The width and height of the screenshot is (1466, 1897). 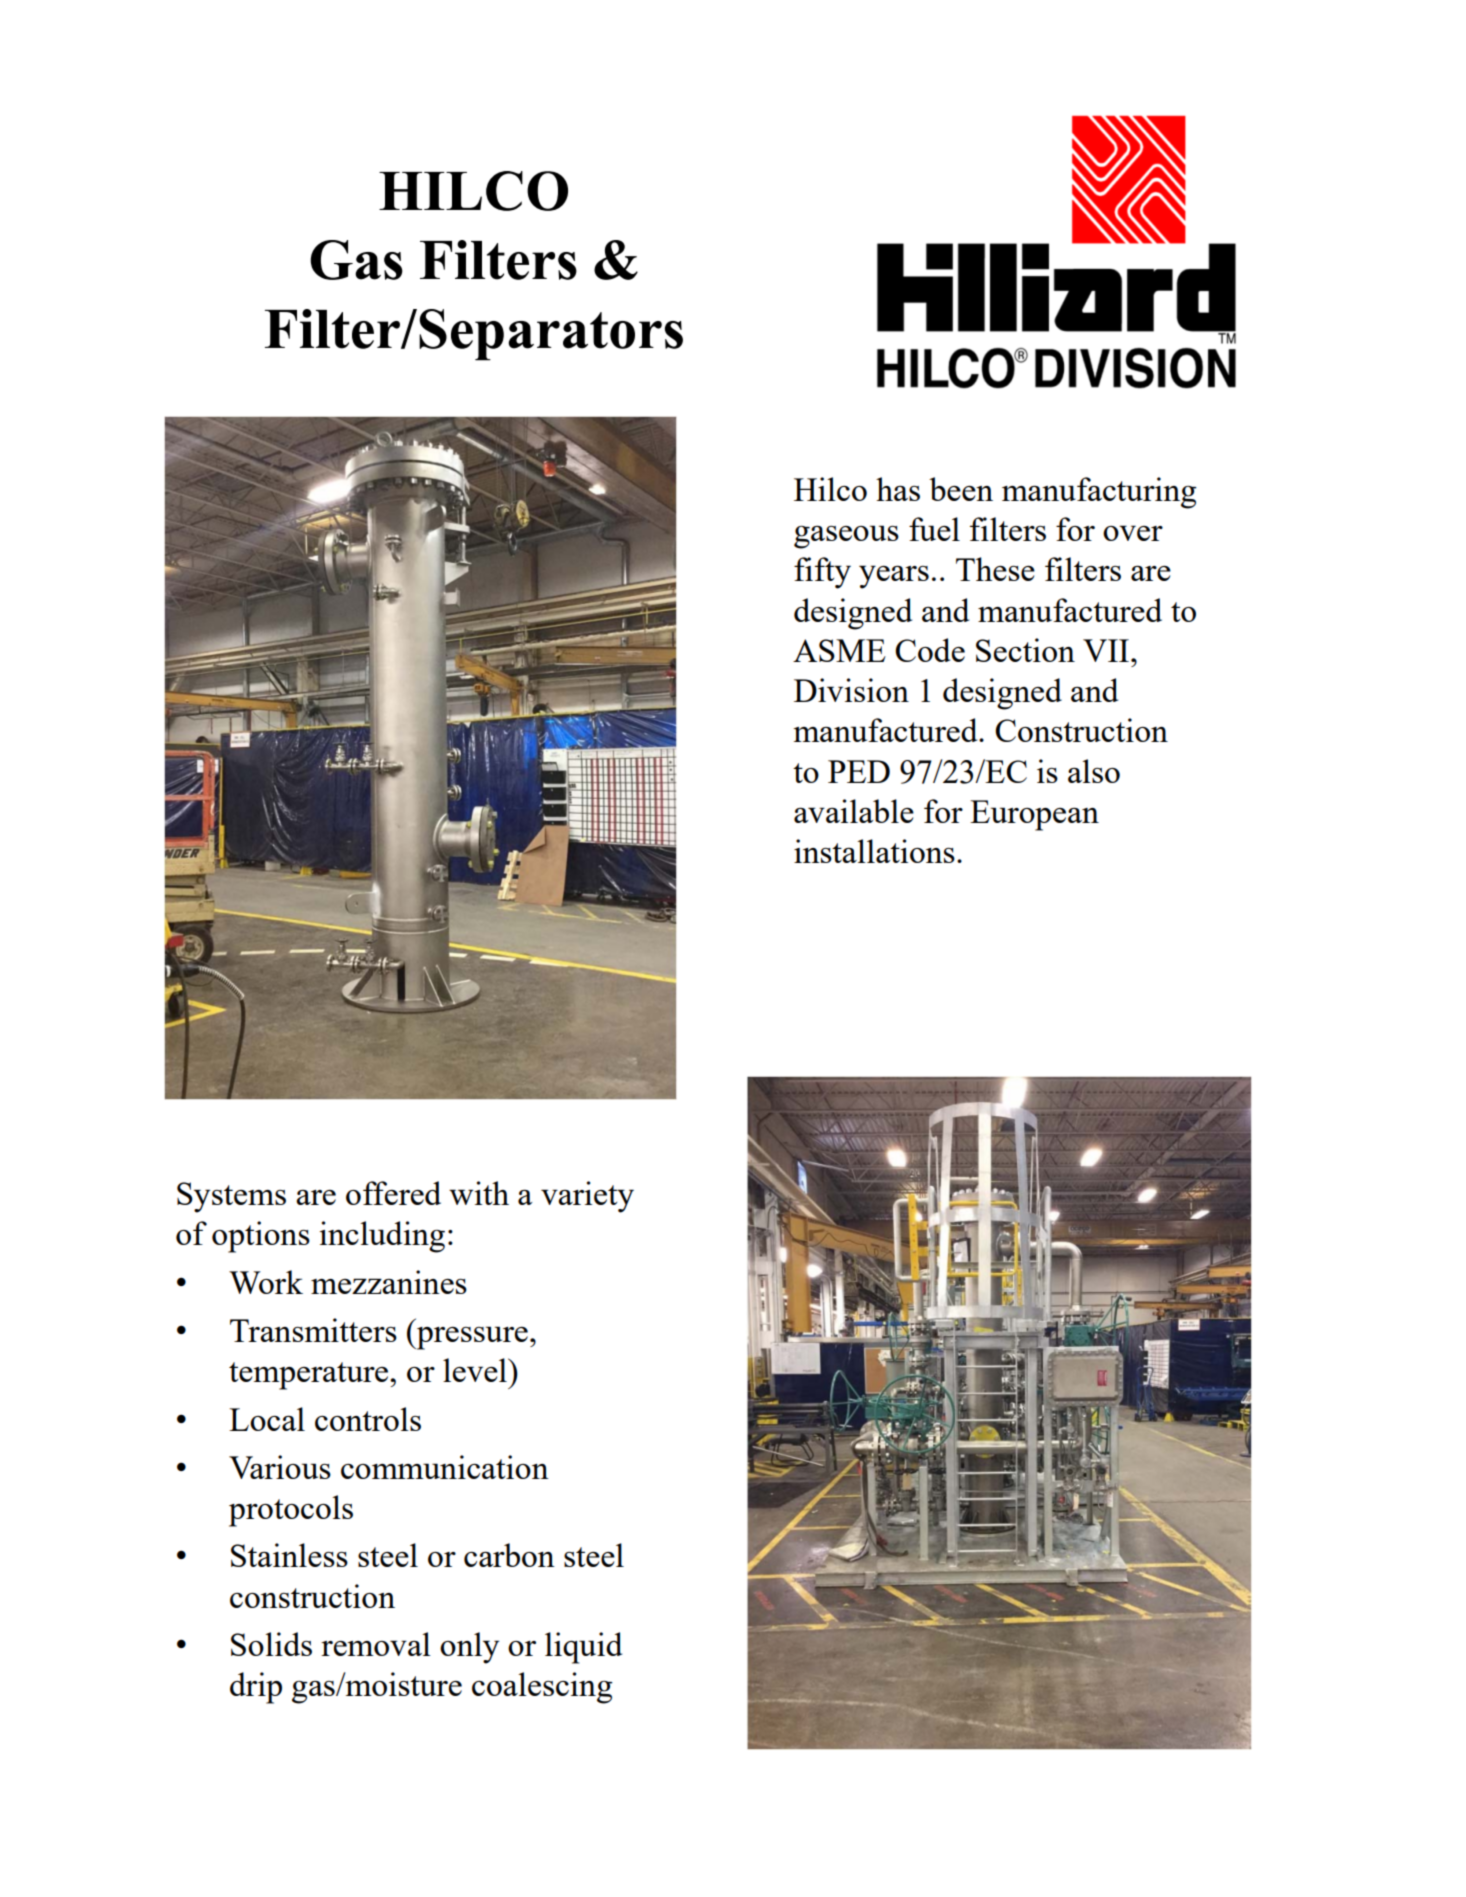 I want to click on gaseous, so click(x=846, y=537).
